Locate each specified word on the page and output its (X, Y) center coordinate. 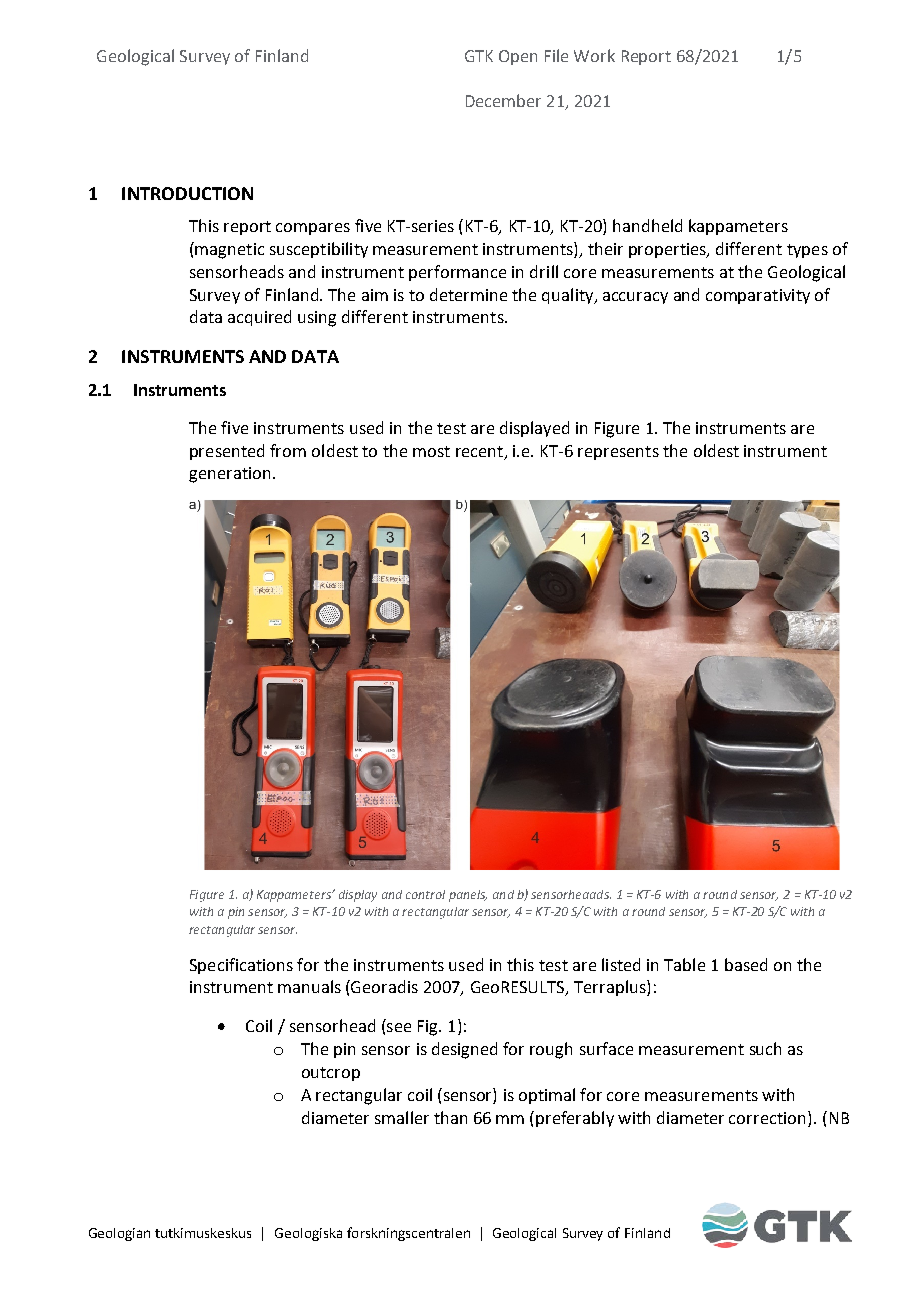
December (503, 100)
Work (594, 55)
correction (767, 1118)
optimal (547, 1096)
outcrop (331, 1074)
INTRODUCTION (187, 193)
